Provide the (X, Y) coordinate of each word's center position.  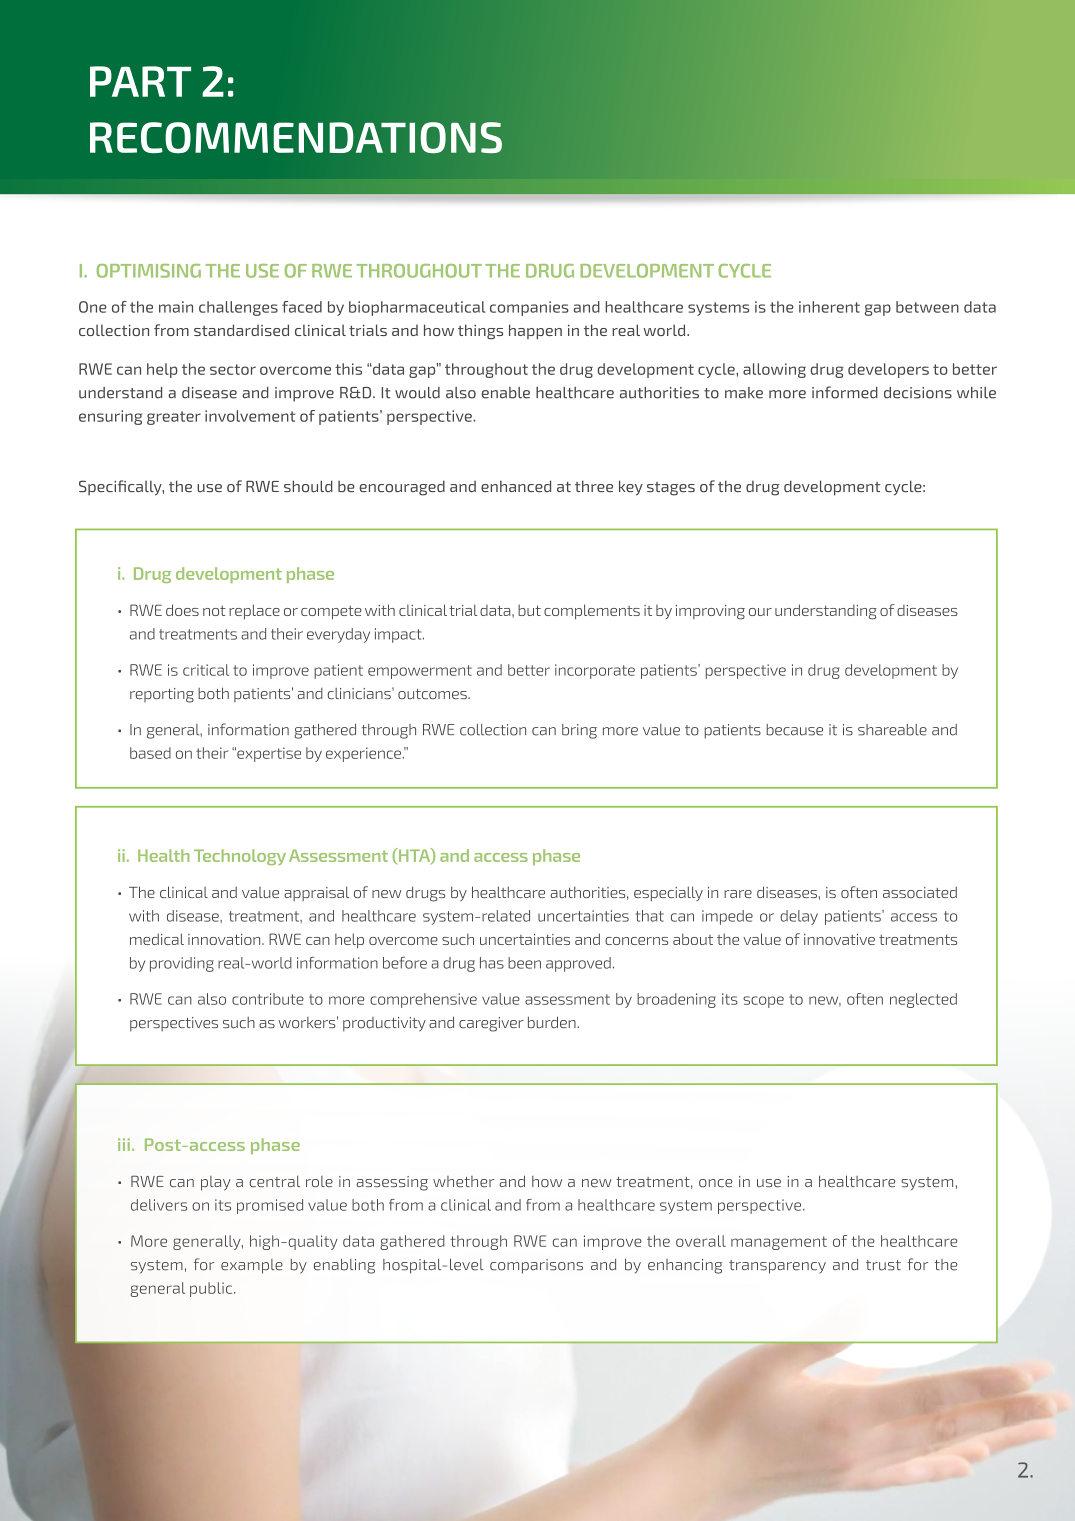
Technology (240, 857)
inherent (829, 307)
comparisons (536, 1266)
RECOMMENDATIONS (296, 138)
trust (883, 1265)
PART (140, 81)
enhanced (516, 486)
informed (845, 392)
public (212, 1289)
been (524, 963)
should (308, 486)
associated (920, 892)
